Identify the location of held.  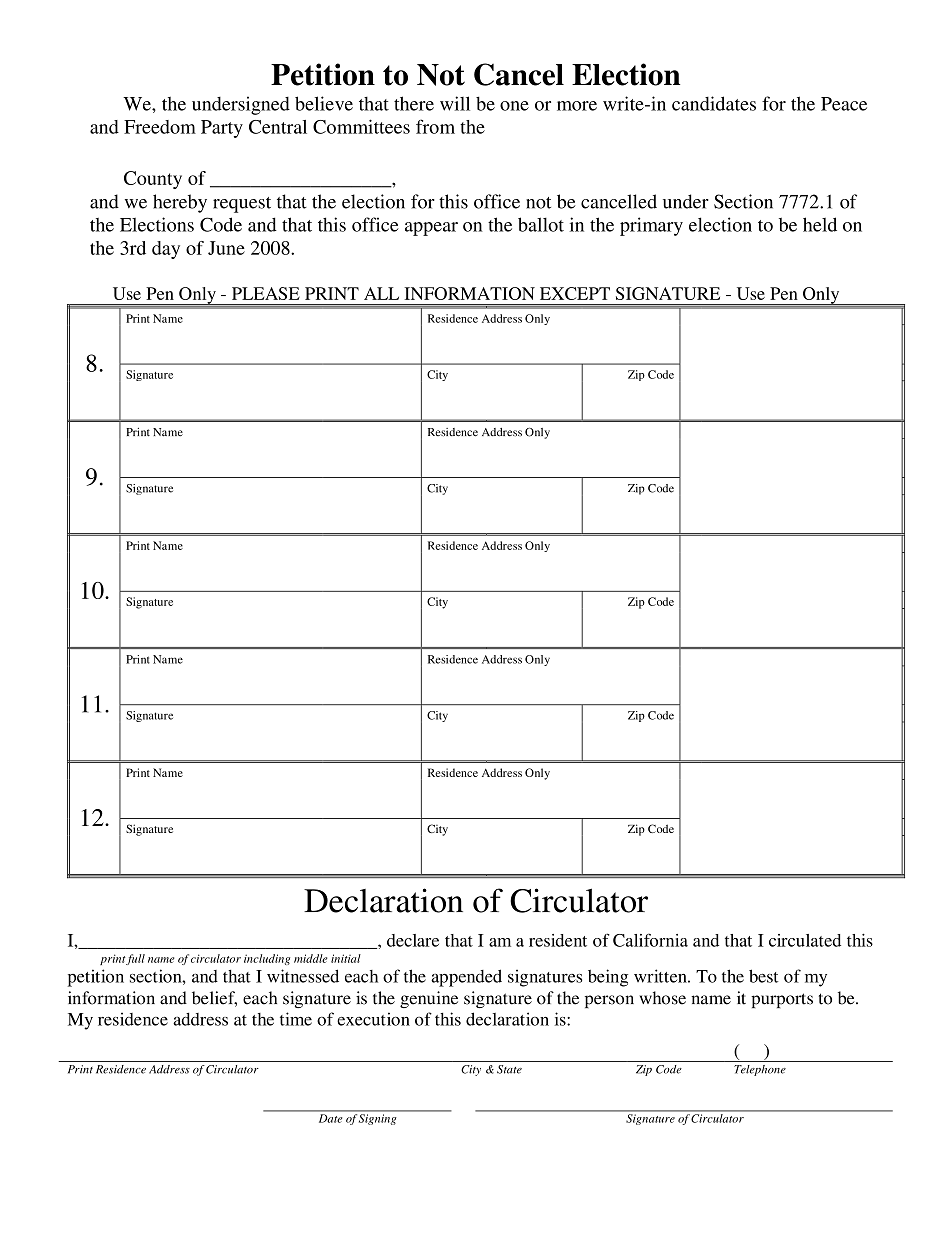
(820, 224).
